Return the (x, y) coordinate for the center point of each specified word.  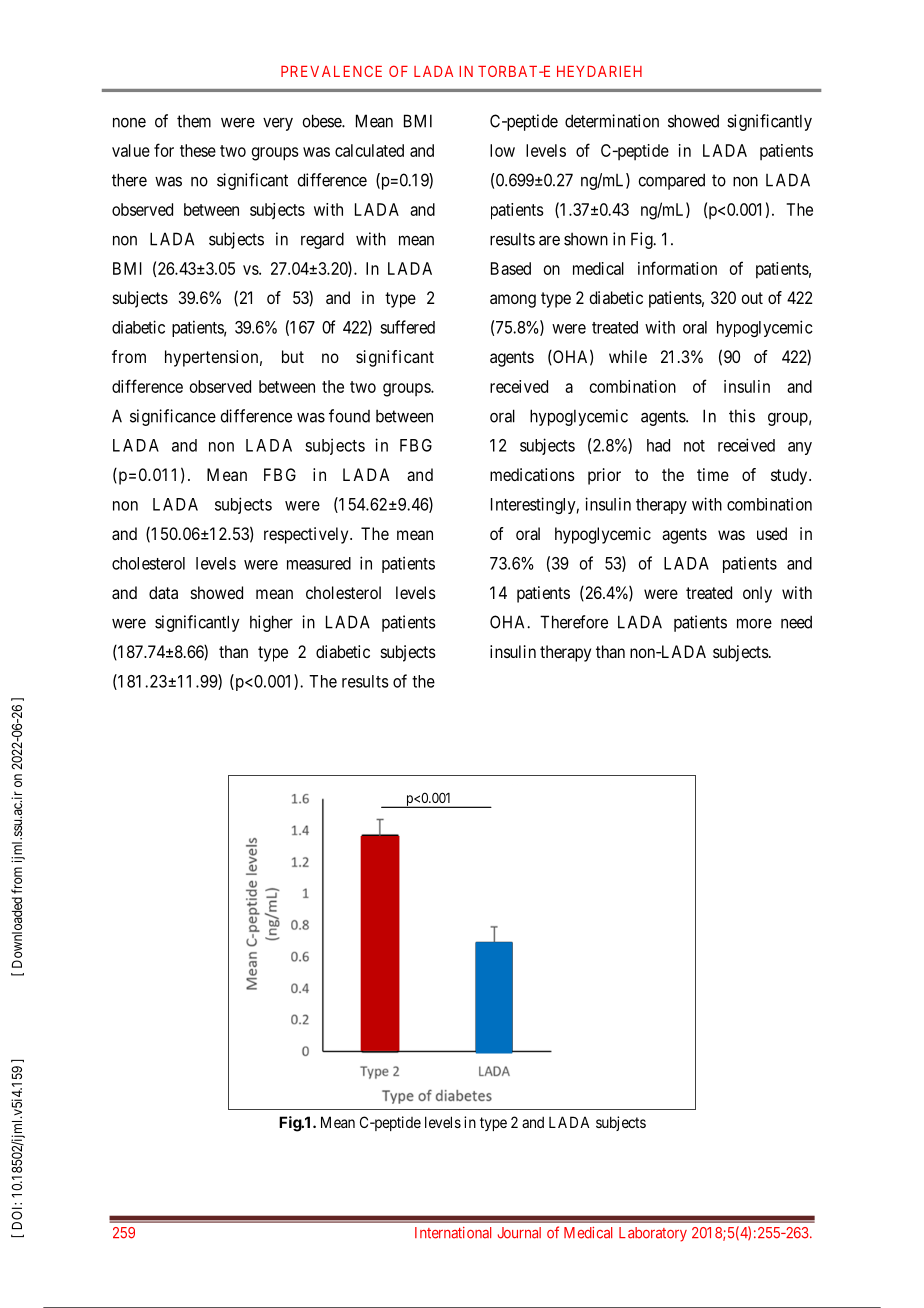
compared (671, 181)
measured (319, 563)
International (453, 1233)
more (754, 623)
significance (173, 417)
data (163, 592)
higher (271, 623)
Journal (519, 1233)
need (796, 622)
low (502, 150)
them (194, 121)
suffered (407, 327)
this (742, 416)
